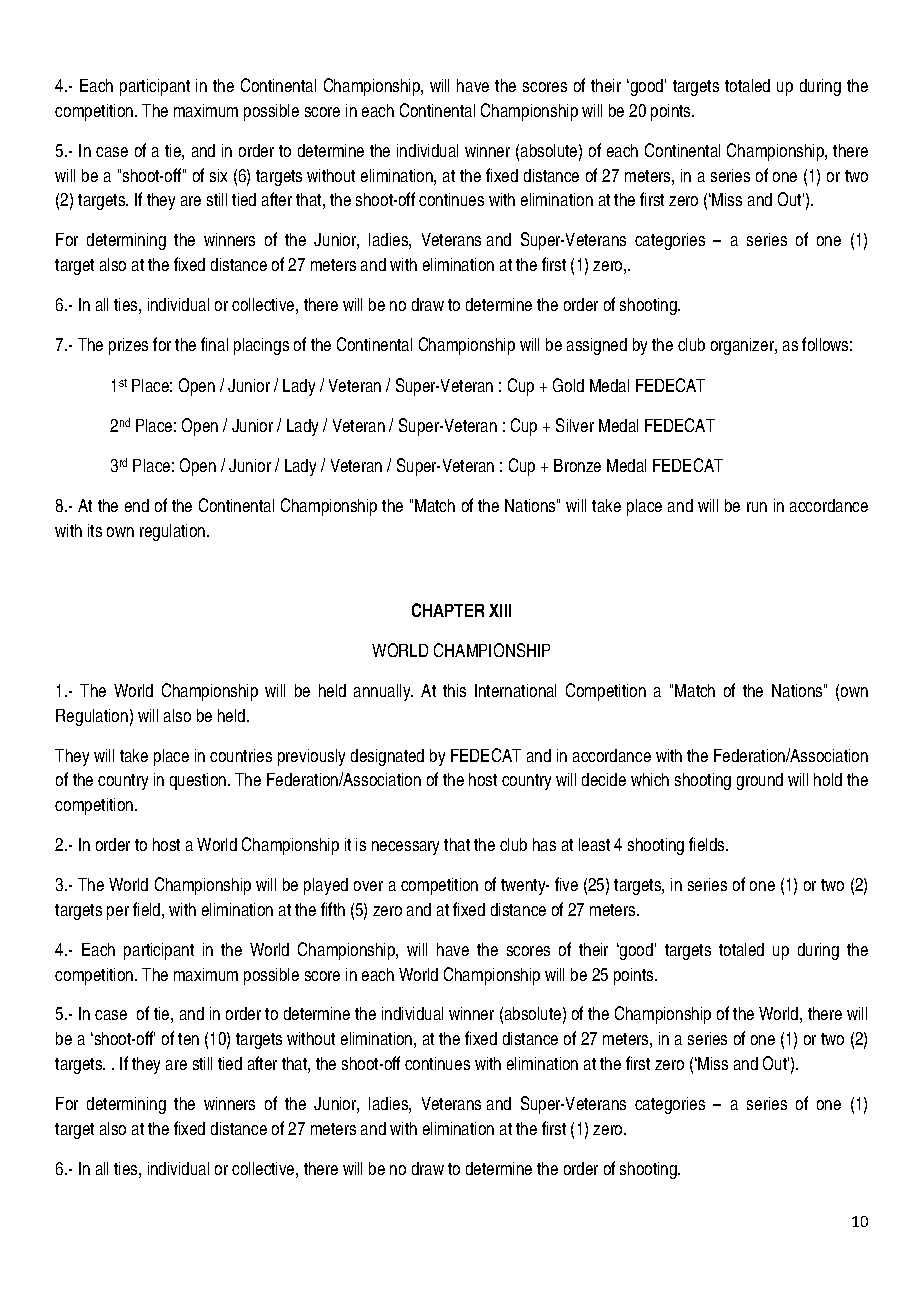 The height and width of the image is (1308, 924). What do you see at coordinates (188, 1039) in the image?
I see `ten` at bounding box center [188, 1039].
